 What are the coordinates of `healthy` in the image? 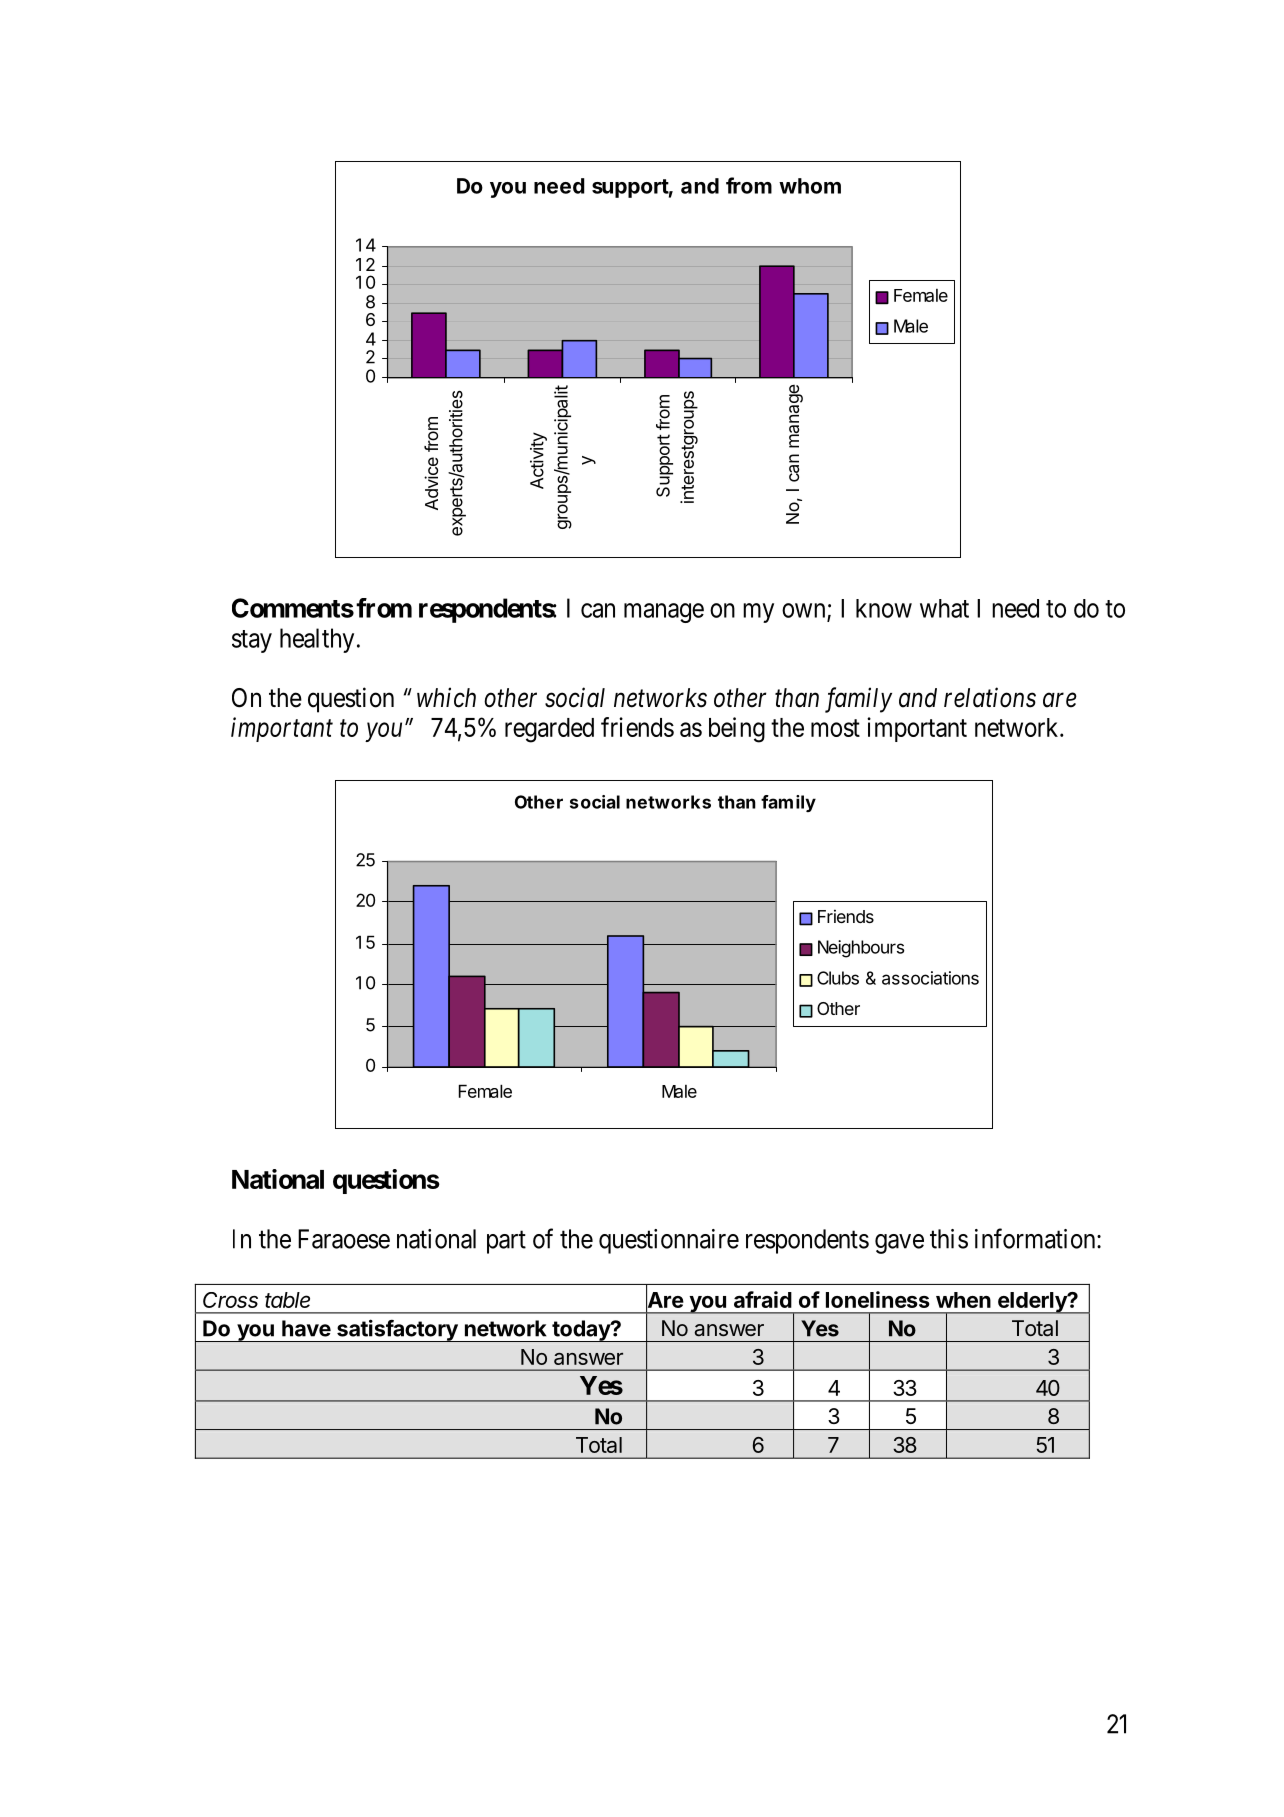 It's located at (317, 640).
